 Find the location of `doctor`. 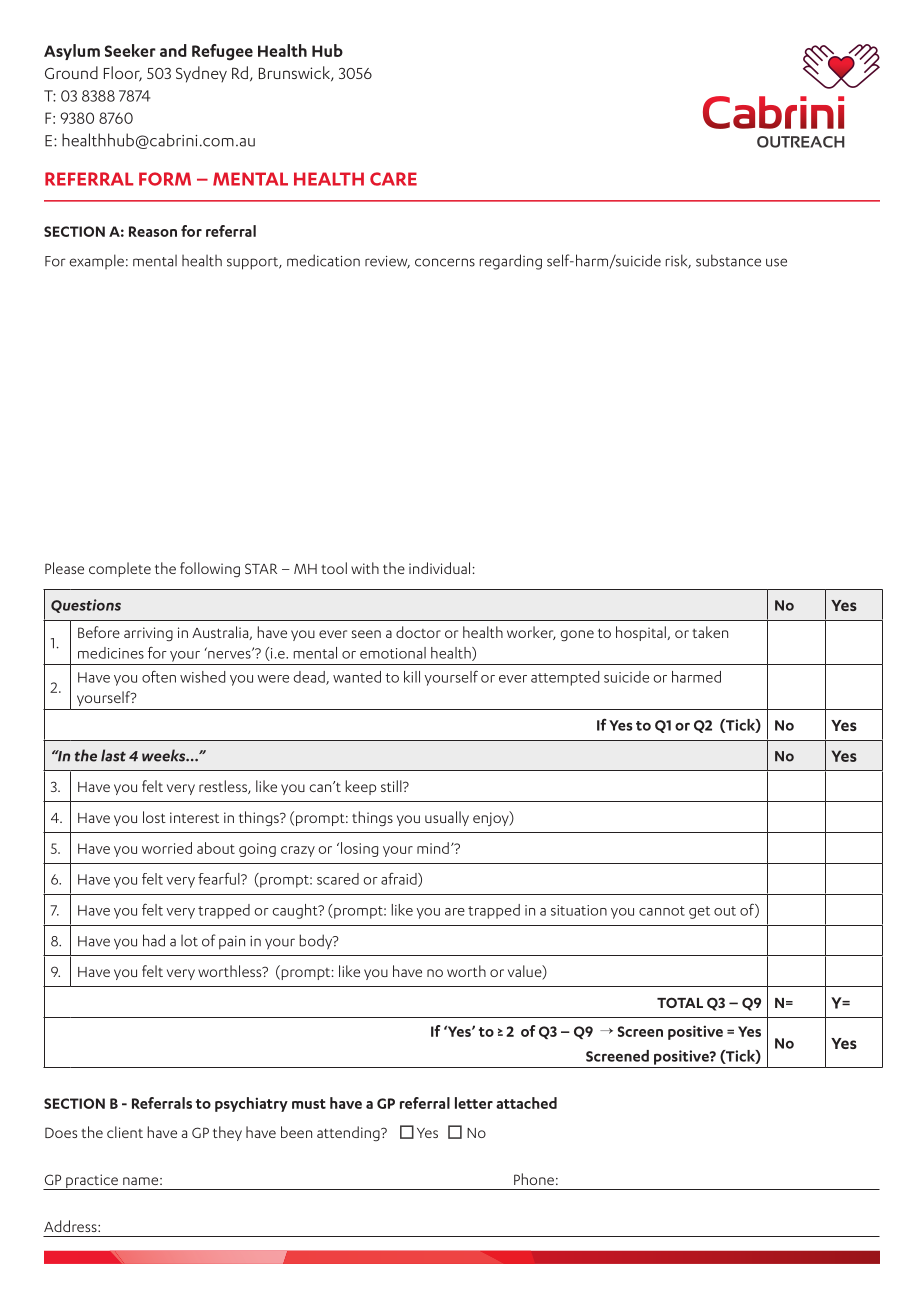

doctor is located at coordinates (418, 632).
